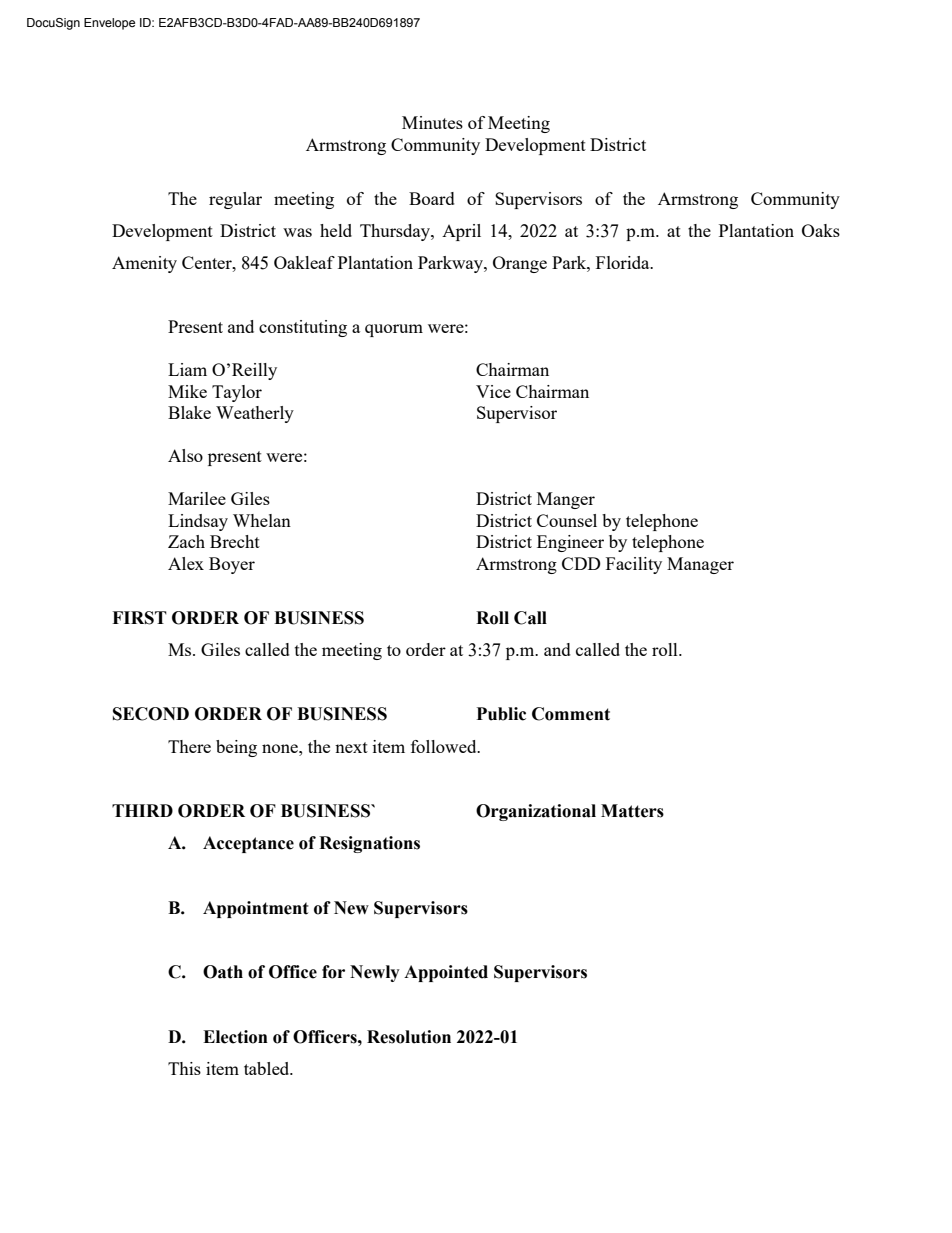 This page has height=1233, width=952. I want to click on regular, so click(235, 200).
